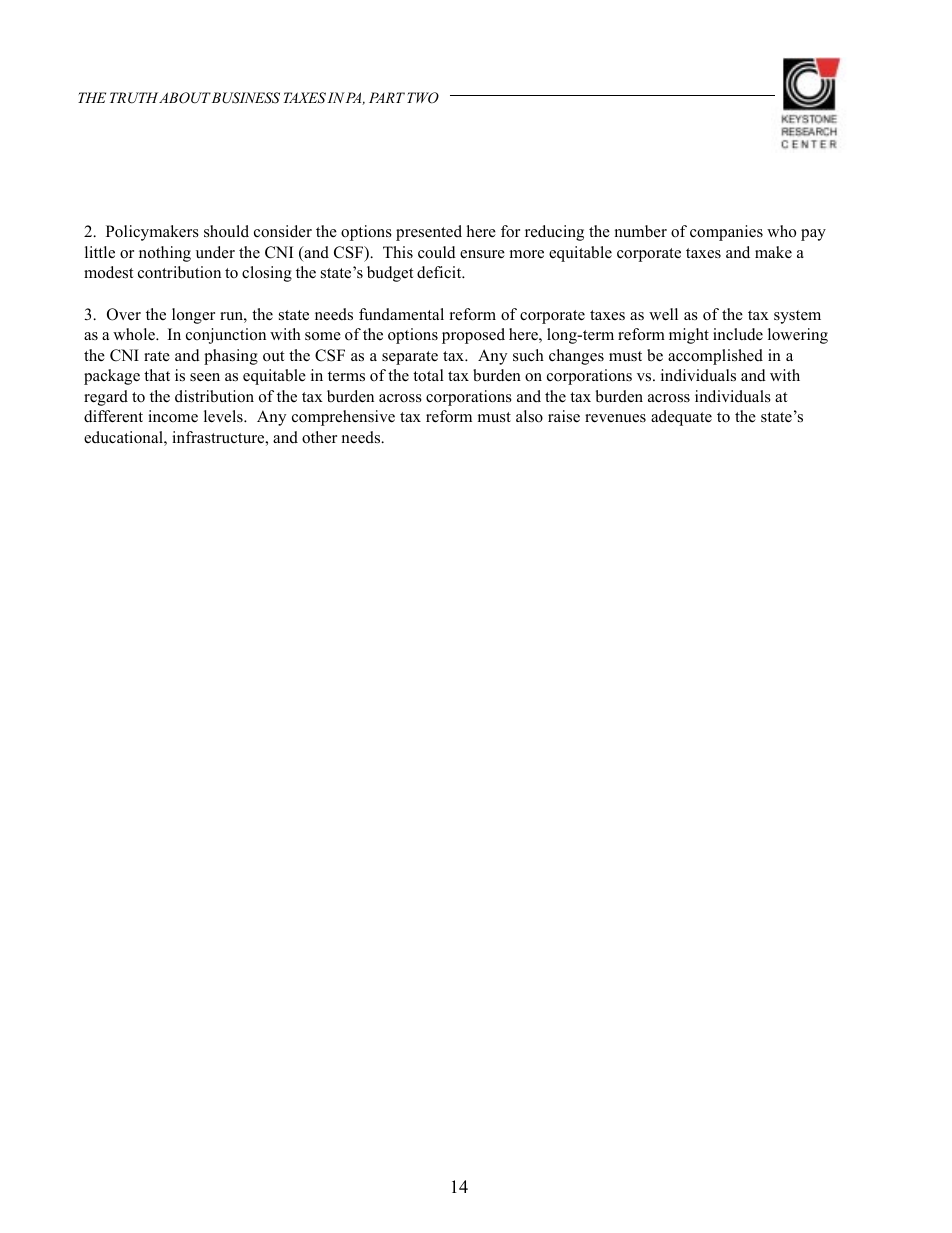  What do you see at coordinates (387, 97) in the document?
I see `PART` at bounding box center [387, 97].
